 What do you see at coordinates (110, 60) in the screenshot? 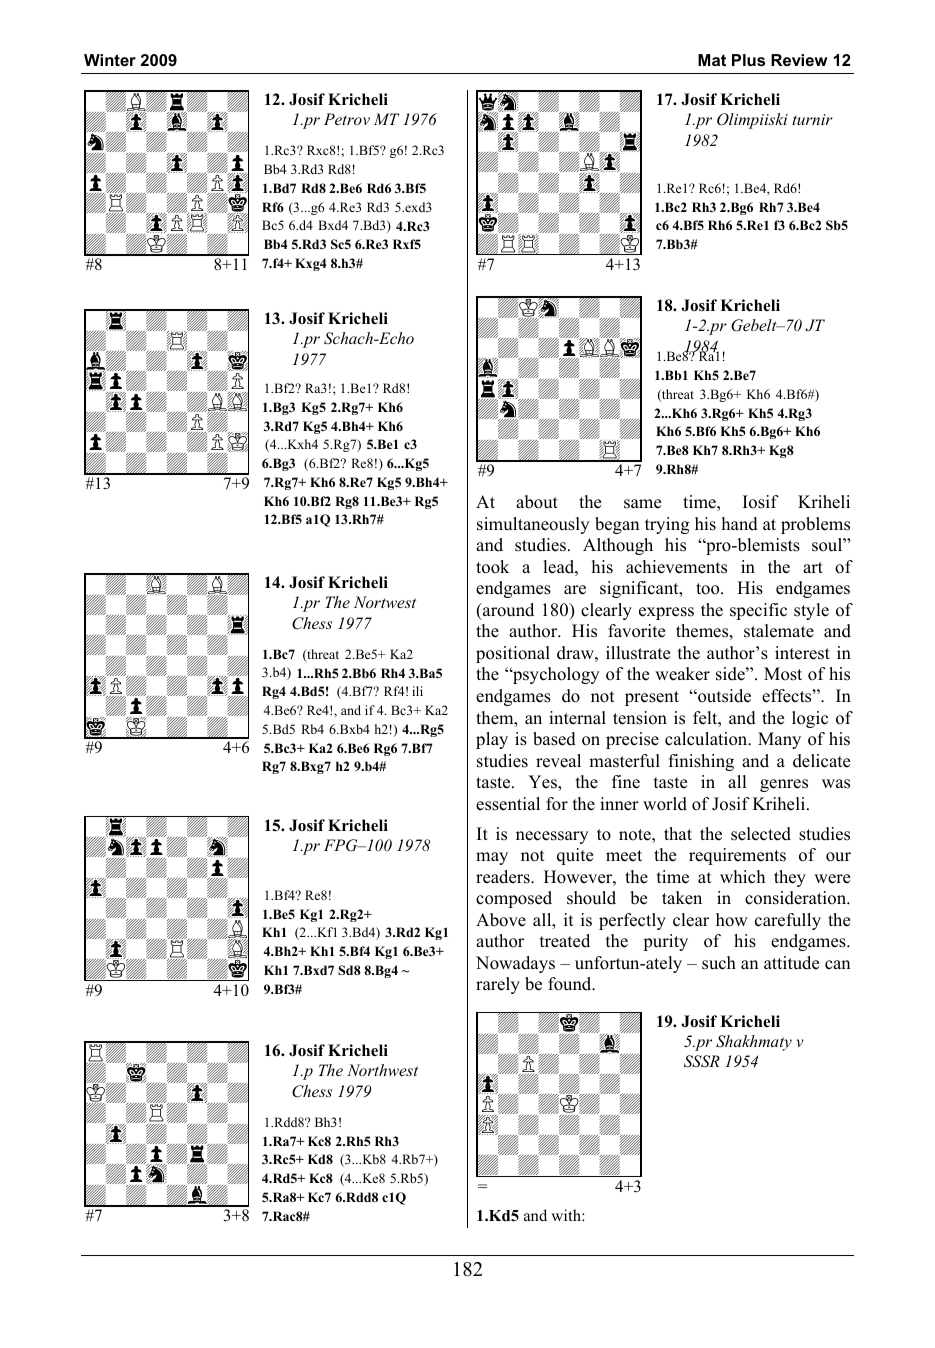
I see `Winter` at bounding box center [110, 60].
